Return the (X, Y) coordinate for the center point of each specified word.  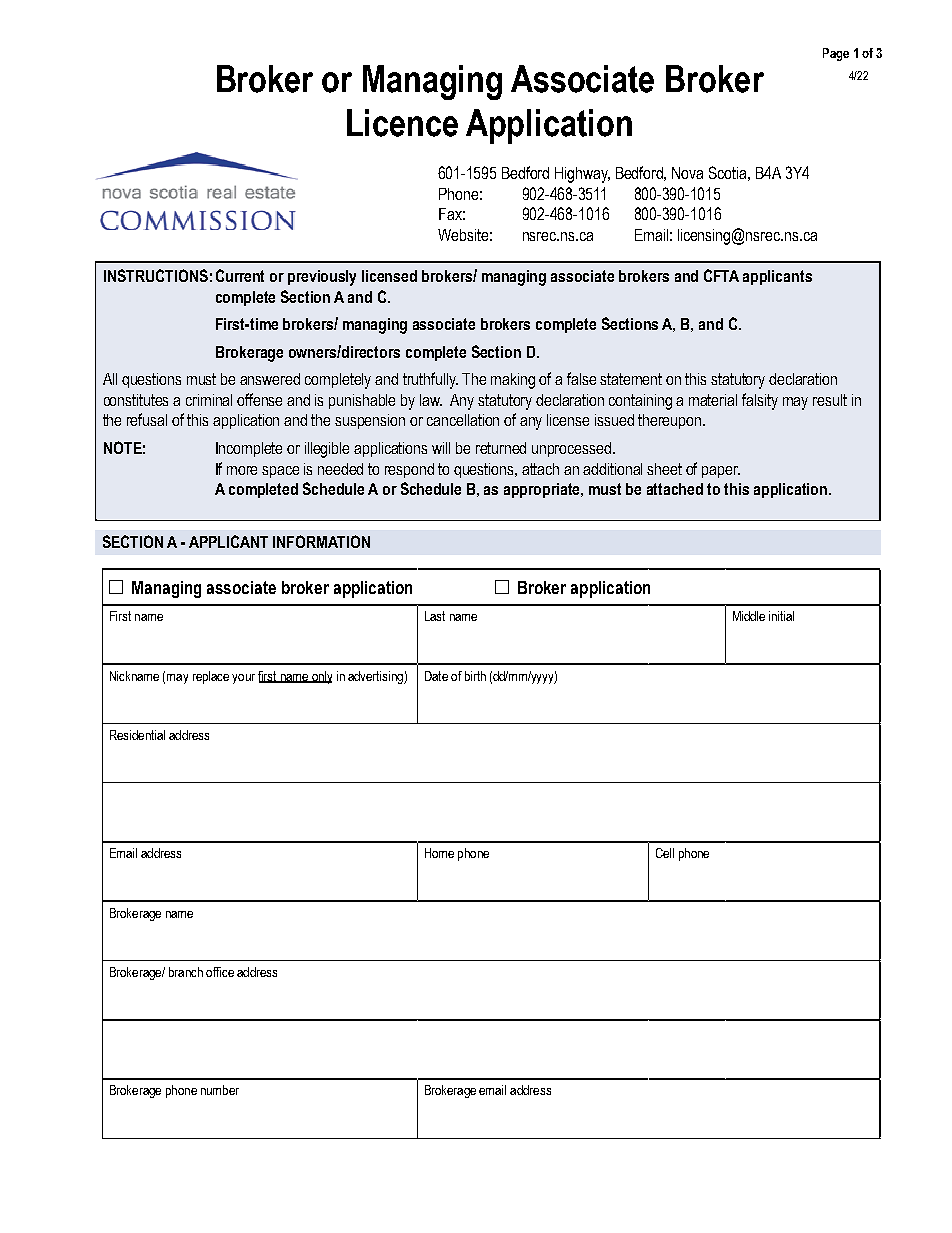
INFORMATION (321, 541)
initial (781, 616)
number (220, 1090)
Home (439, 853)
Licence (402, 123)
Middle (749, 616)
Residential (137, 735)
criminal (209, 400)
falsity (760, 401)
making (513, 381)
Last (435, 616)
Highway (582, 175)
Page (836, 54)
